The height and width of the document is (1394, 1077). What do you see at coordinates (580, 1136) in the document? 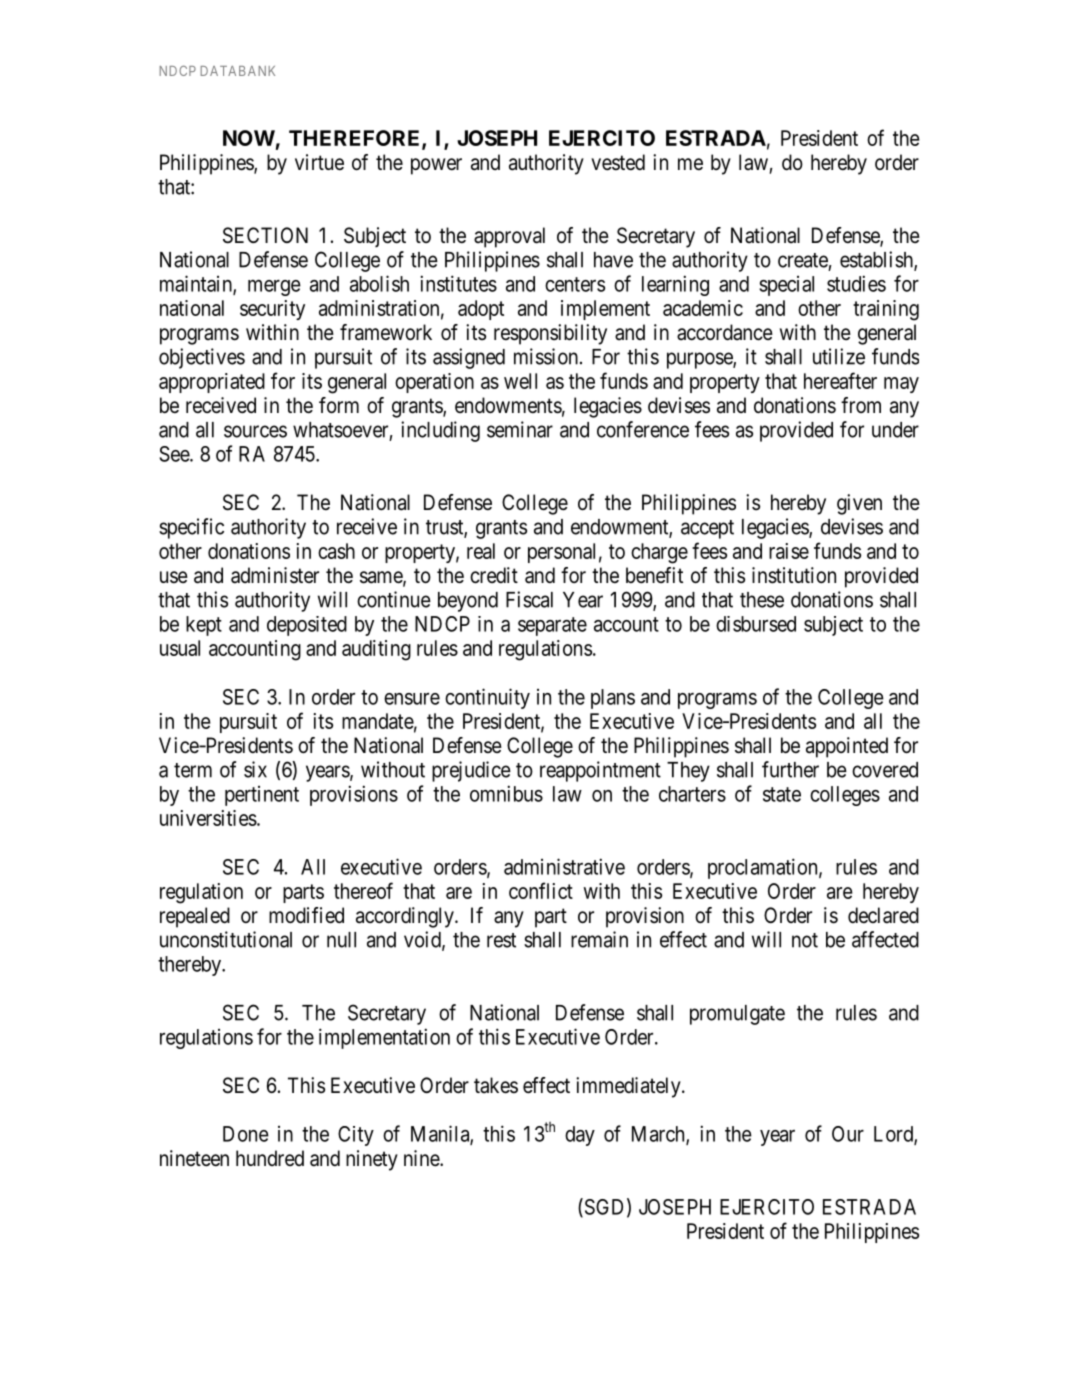
I see `day` at bounding box center [580, 1136].
